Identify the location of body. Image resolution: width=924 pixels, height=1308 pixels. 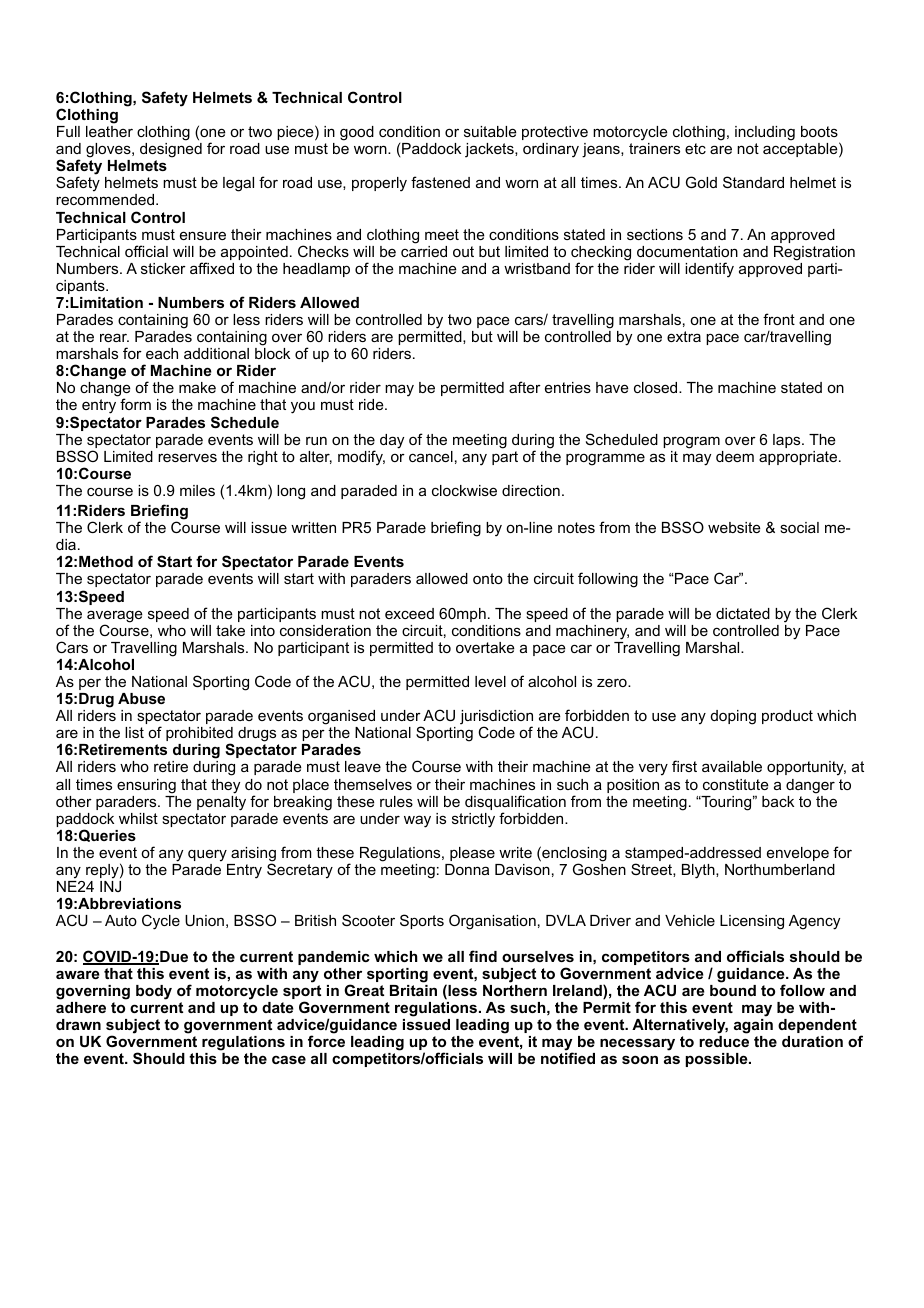
(154, 992).
